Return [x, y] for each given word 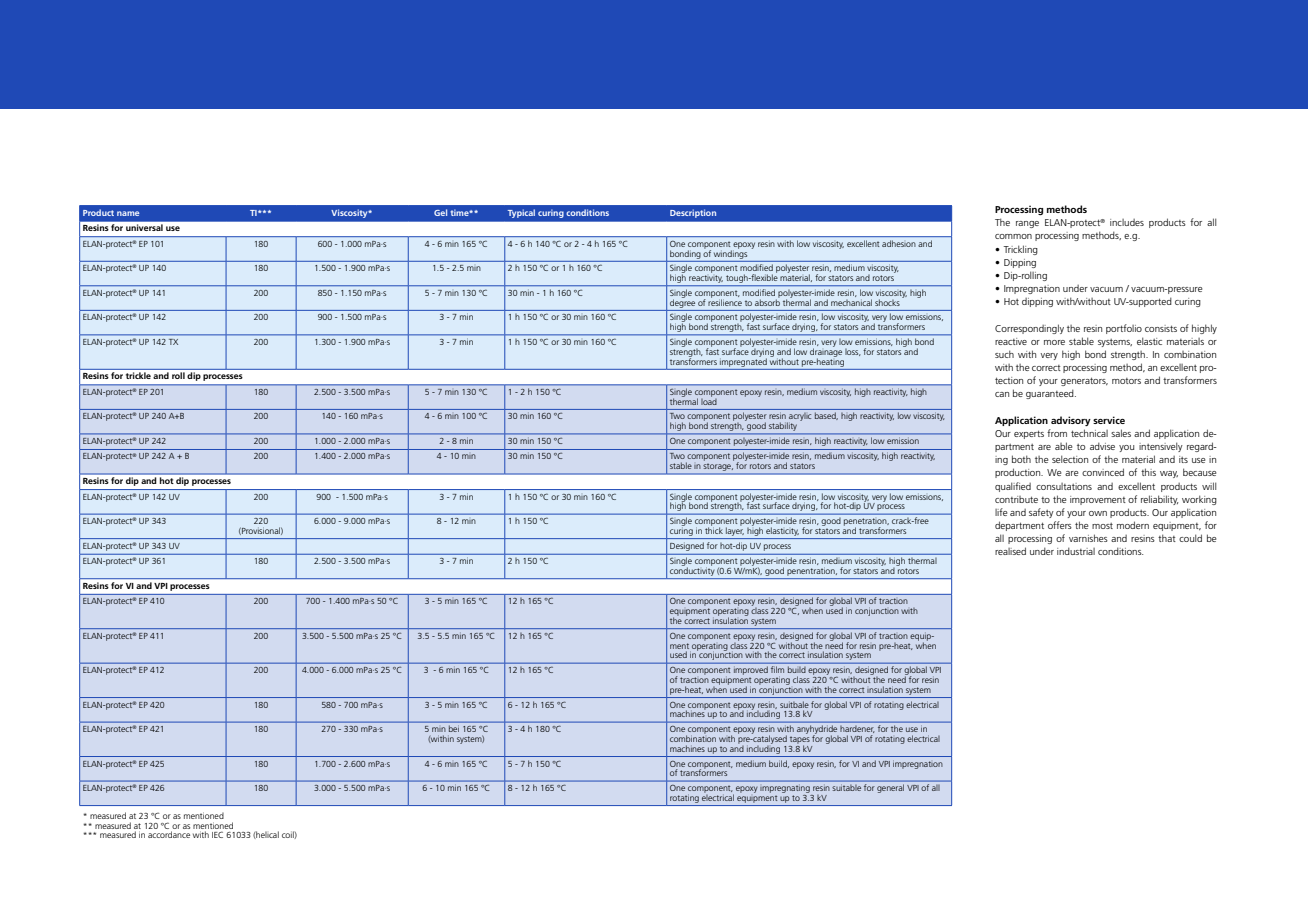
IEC [217, 834]
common [1013, 236]
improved [751, 670]
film [777, 669]
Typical [521, 214]
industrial [1076, 551]
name [128, 213]
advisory [1071, 421]
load [709, 400]
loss [853, 352]
